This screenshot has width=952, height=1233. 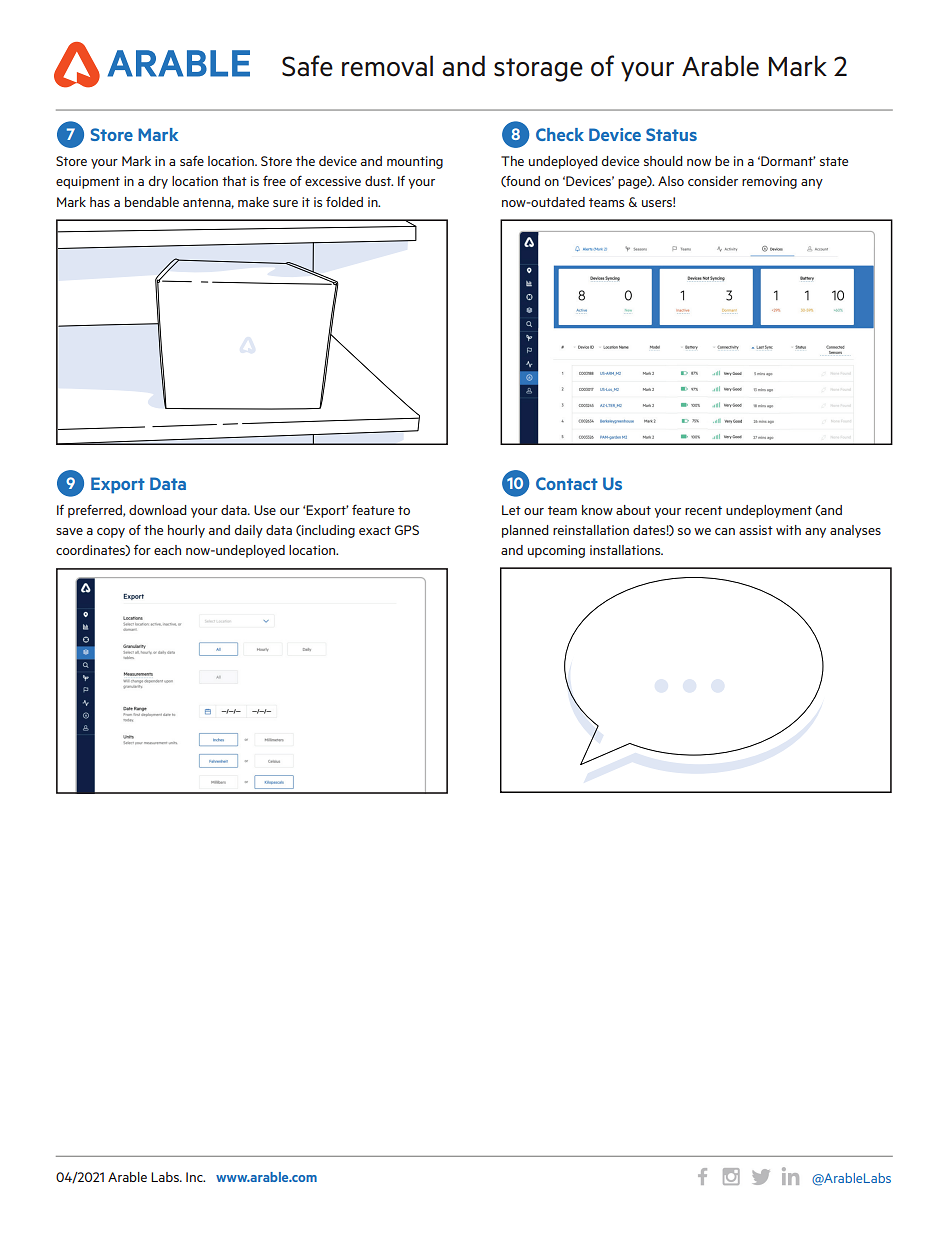 What do you see at coordinates (152, 202) in the screenshot?
I see `bendable` at bounding box center [152, 202].
